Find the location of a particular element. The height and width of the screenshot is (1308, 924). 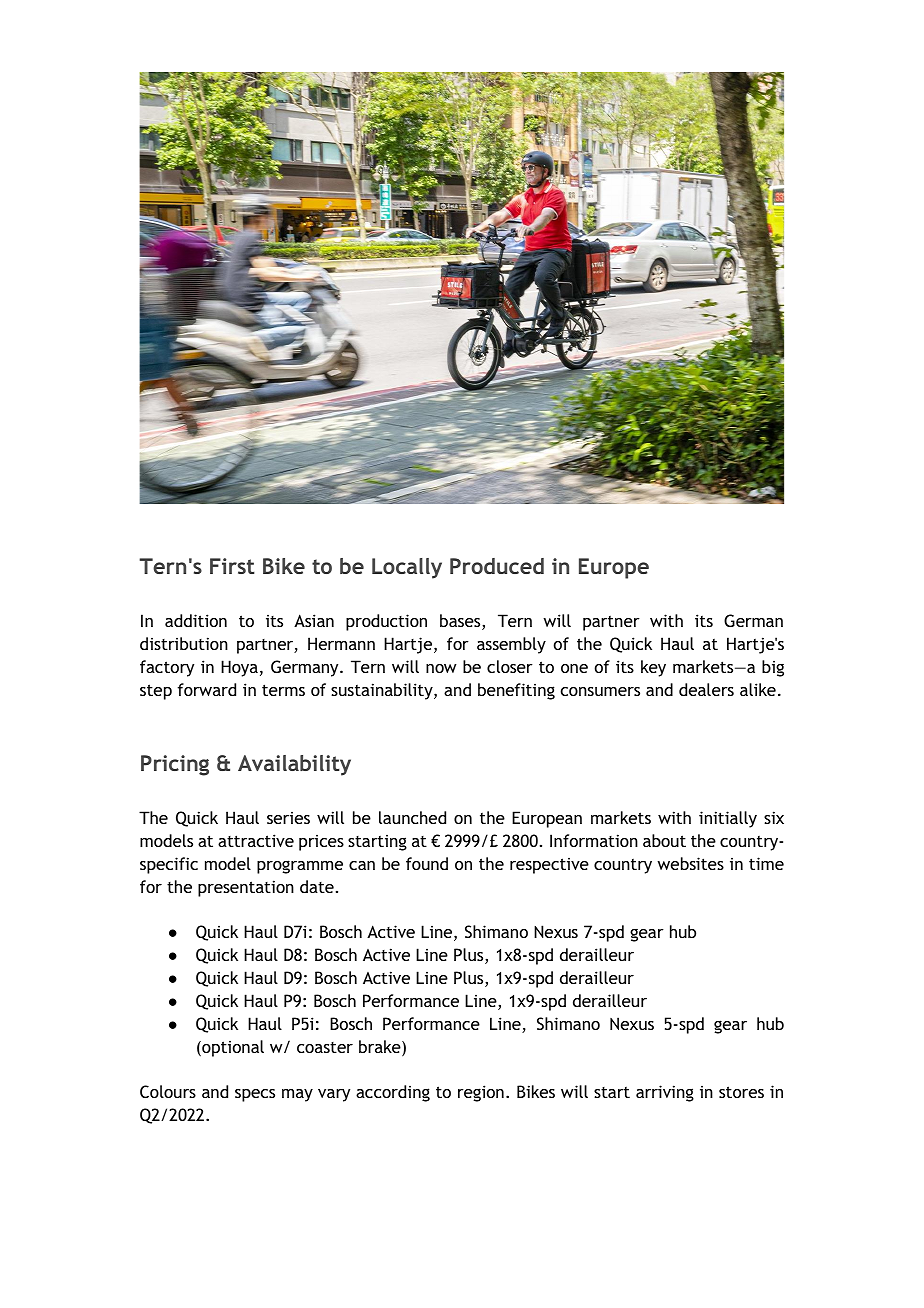

Produced is located at coordinates (497, 566).
